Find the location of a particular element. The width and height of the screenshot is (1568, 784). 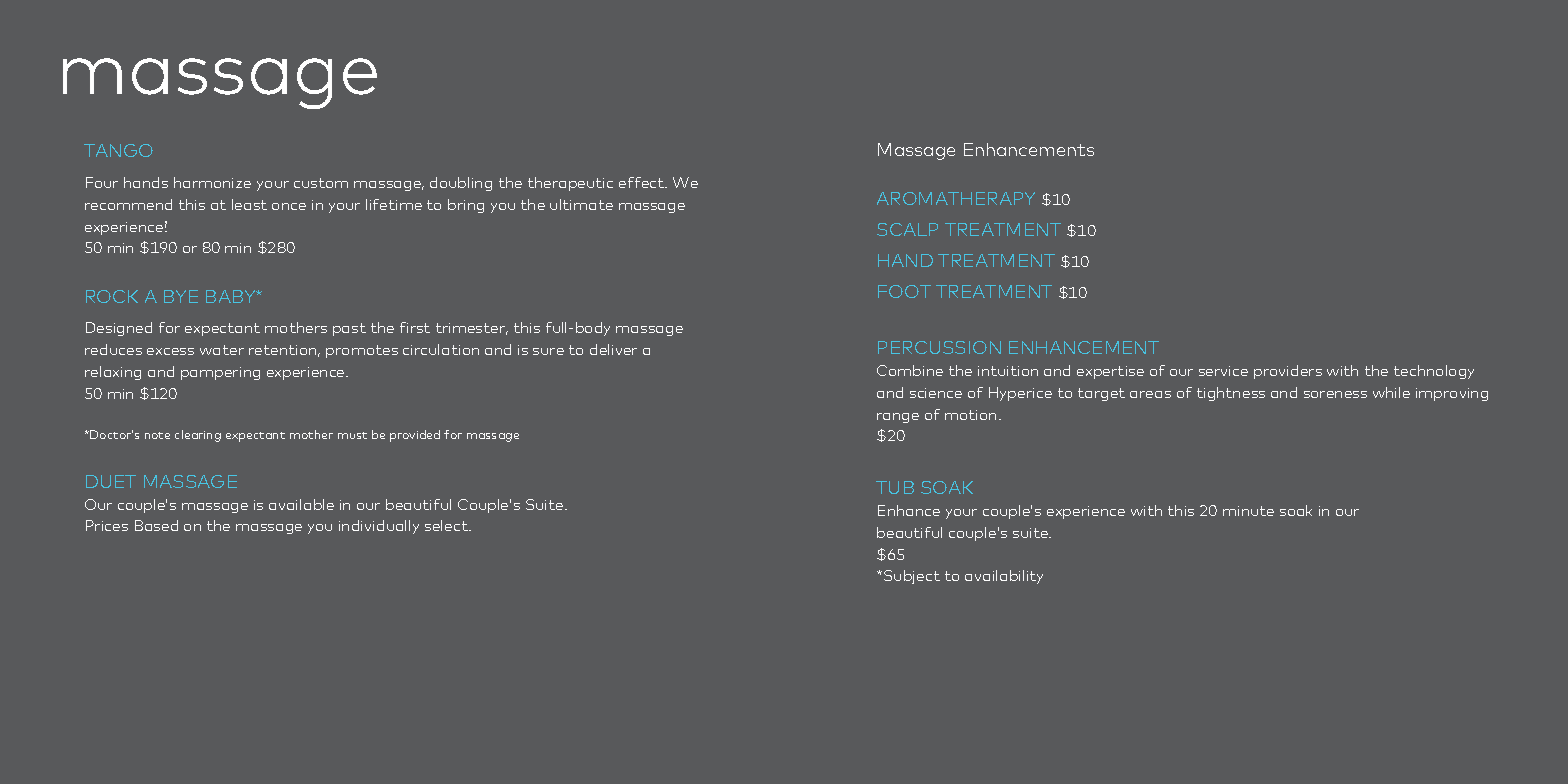

individually is located at coordinates (379, 527).
